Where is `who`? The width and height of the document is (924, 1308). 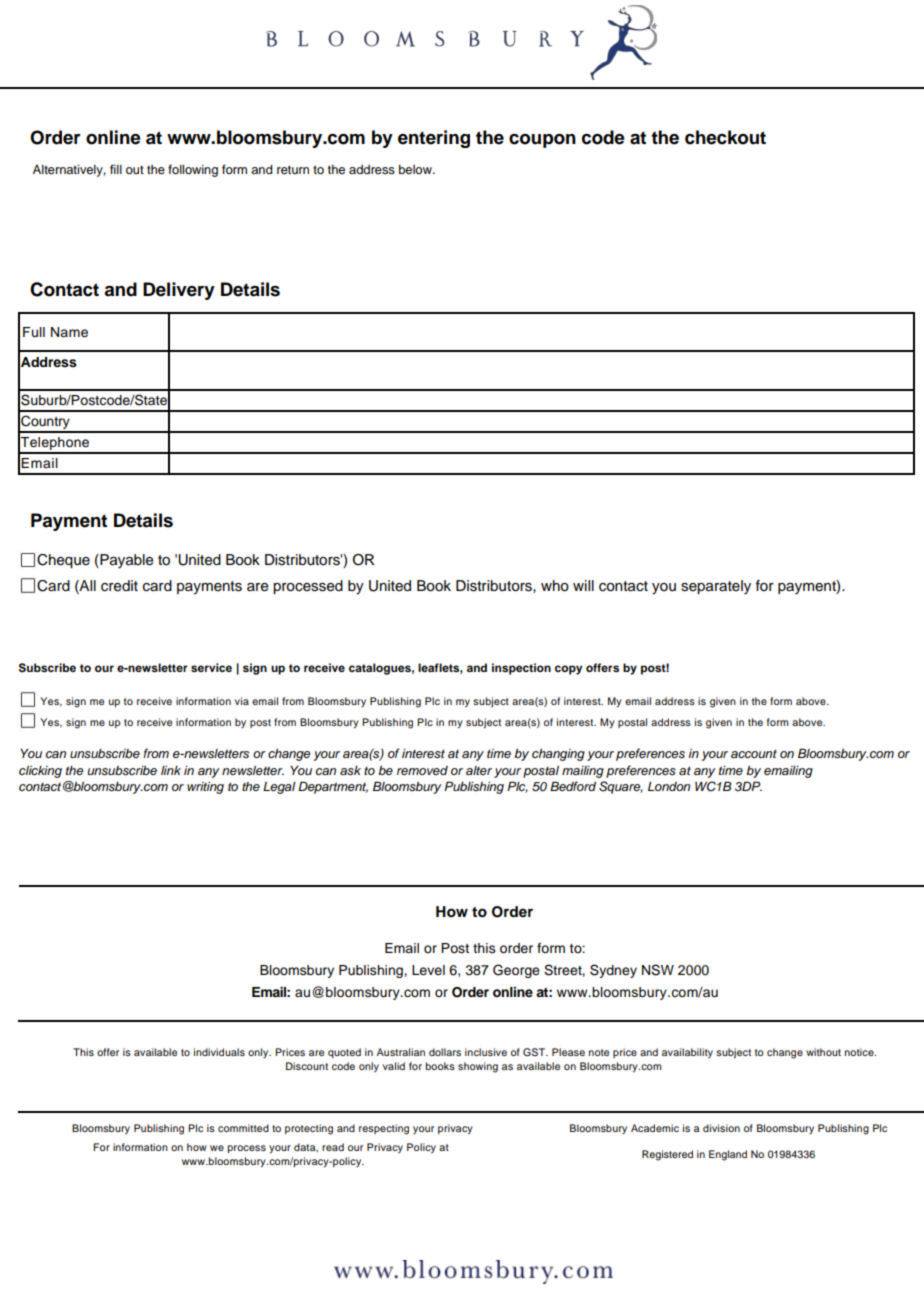 who is located at coordinates (555, 586).
